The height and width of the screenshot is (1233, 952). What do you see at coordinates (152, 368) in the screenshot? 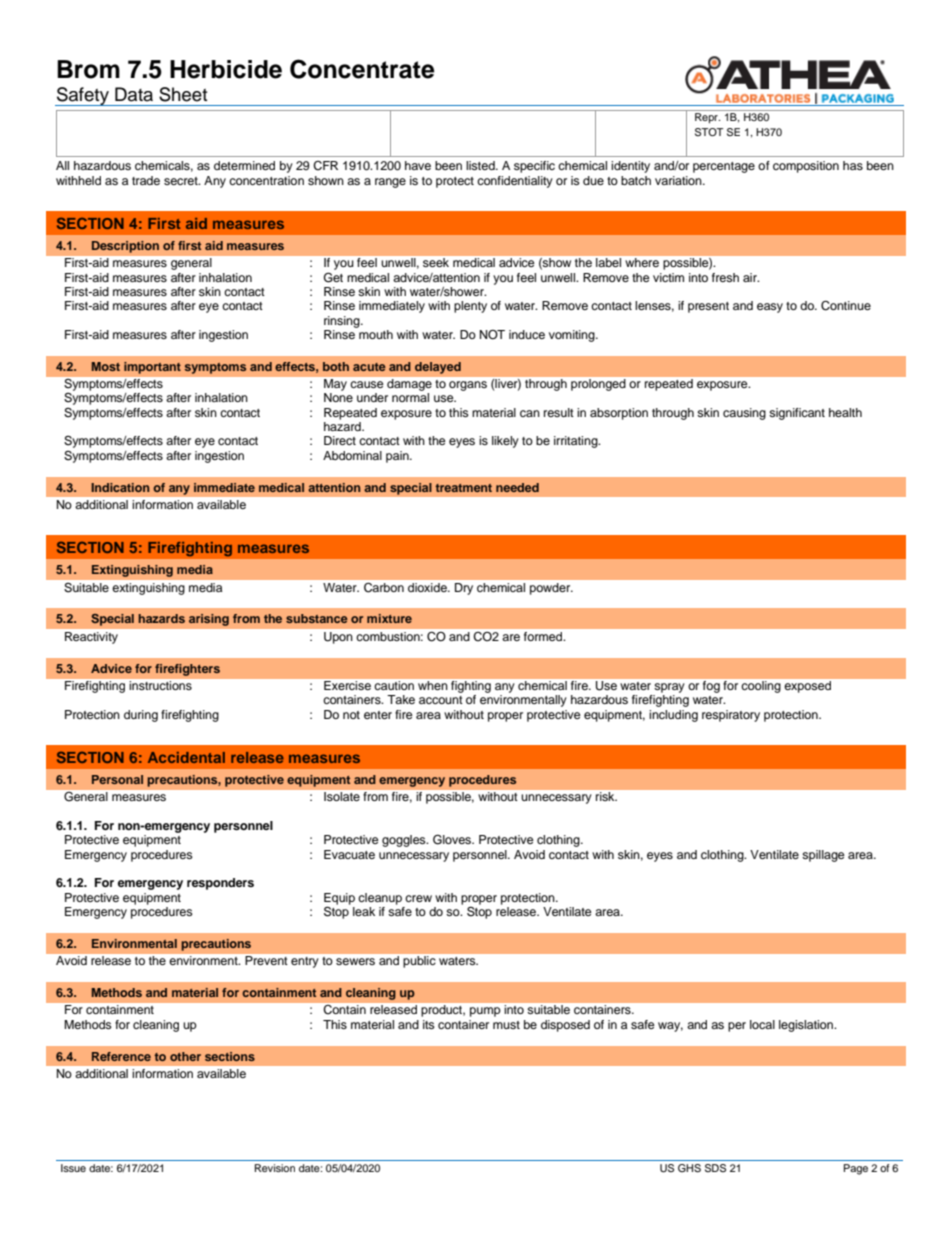
I see `important` at bounding box center [152, 368].
